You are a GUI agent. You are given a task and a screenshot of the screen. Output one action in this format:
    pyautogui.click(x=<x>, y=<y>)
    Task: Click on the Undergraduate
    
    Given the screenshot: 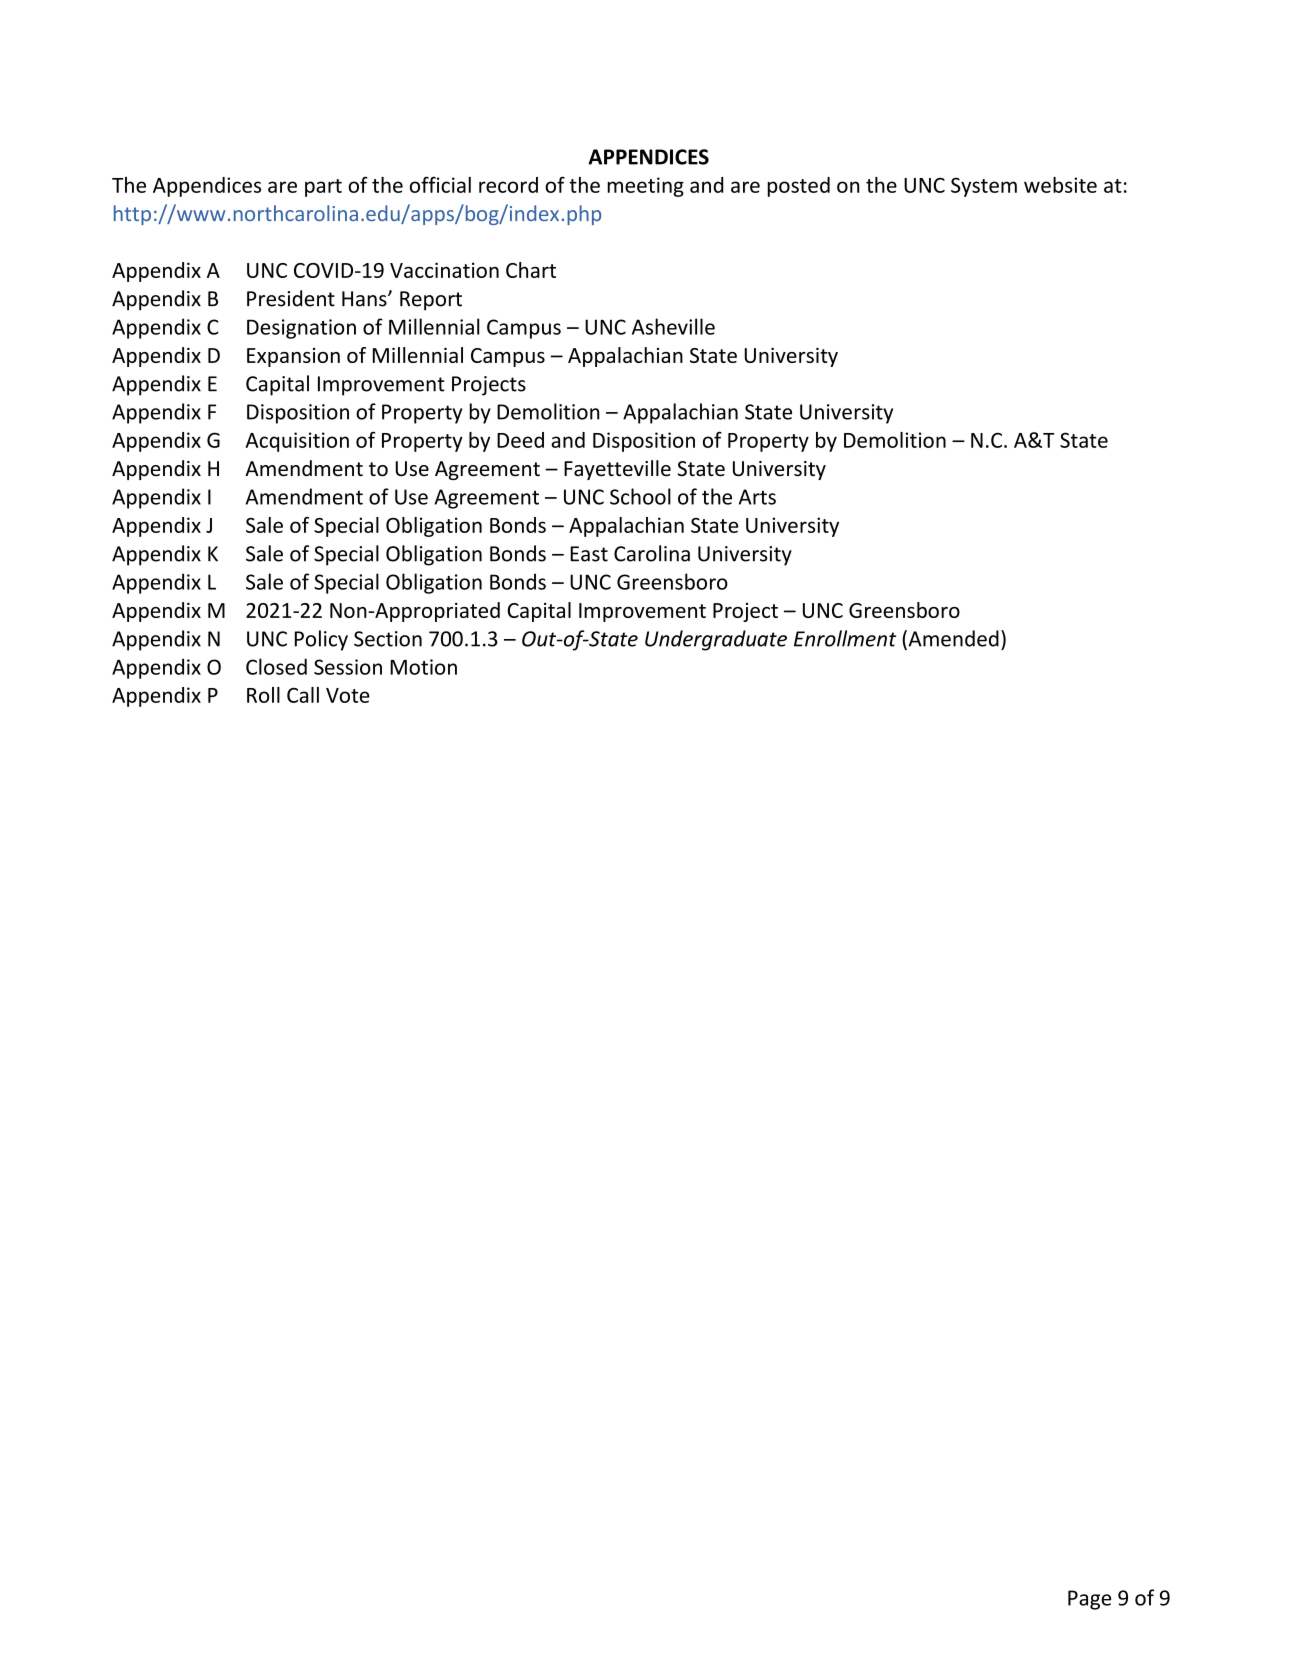 What is the action you would take?
    pyautogui.click(x=716, y=640)
